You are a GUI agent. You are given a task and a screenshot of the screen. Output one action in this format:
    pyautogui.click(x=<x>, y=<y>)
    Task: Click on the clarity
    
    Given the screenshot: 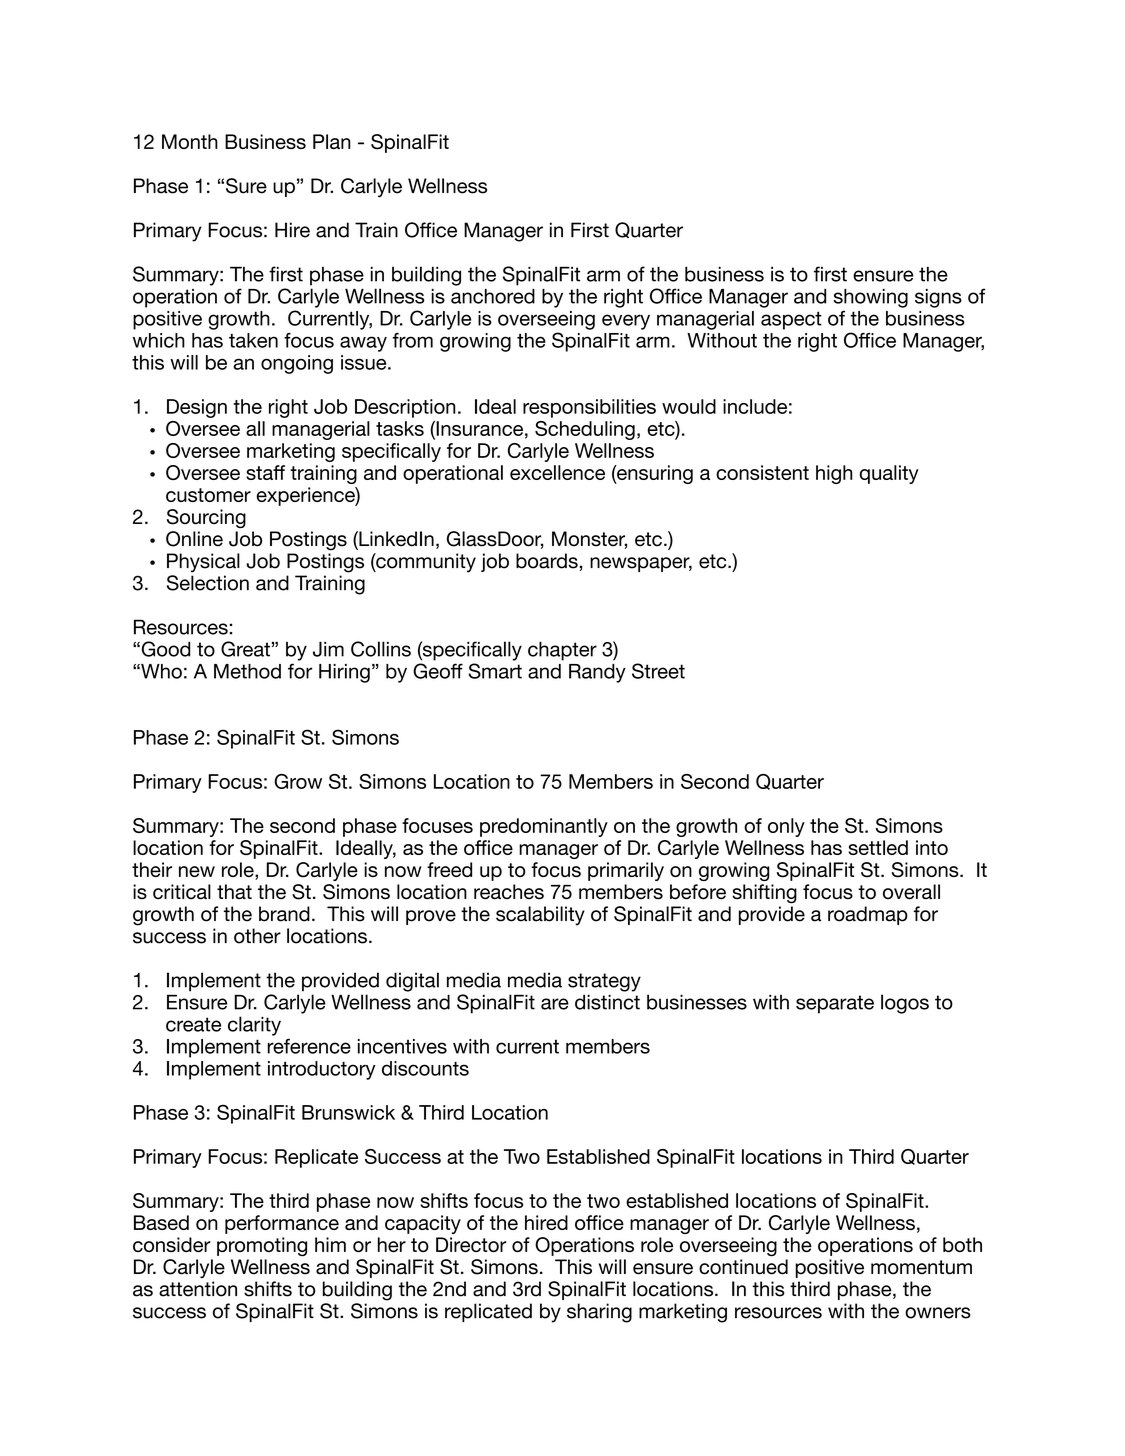 What is the action you would take?
    pyautogui.click(x=254, y=1026)
